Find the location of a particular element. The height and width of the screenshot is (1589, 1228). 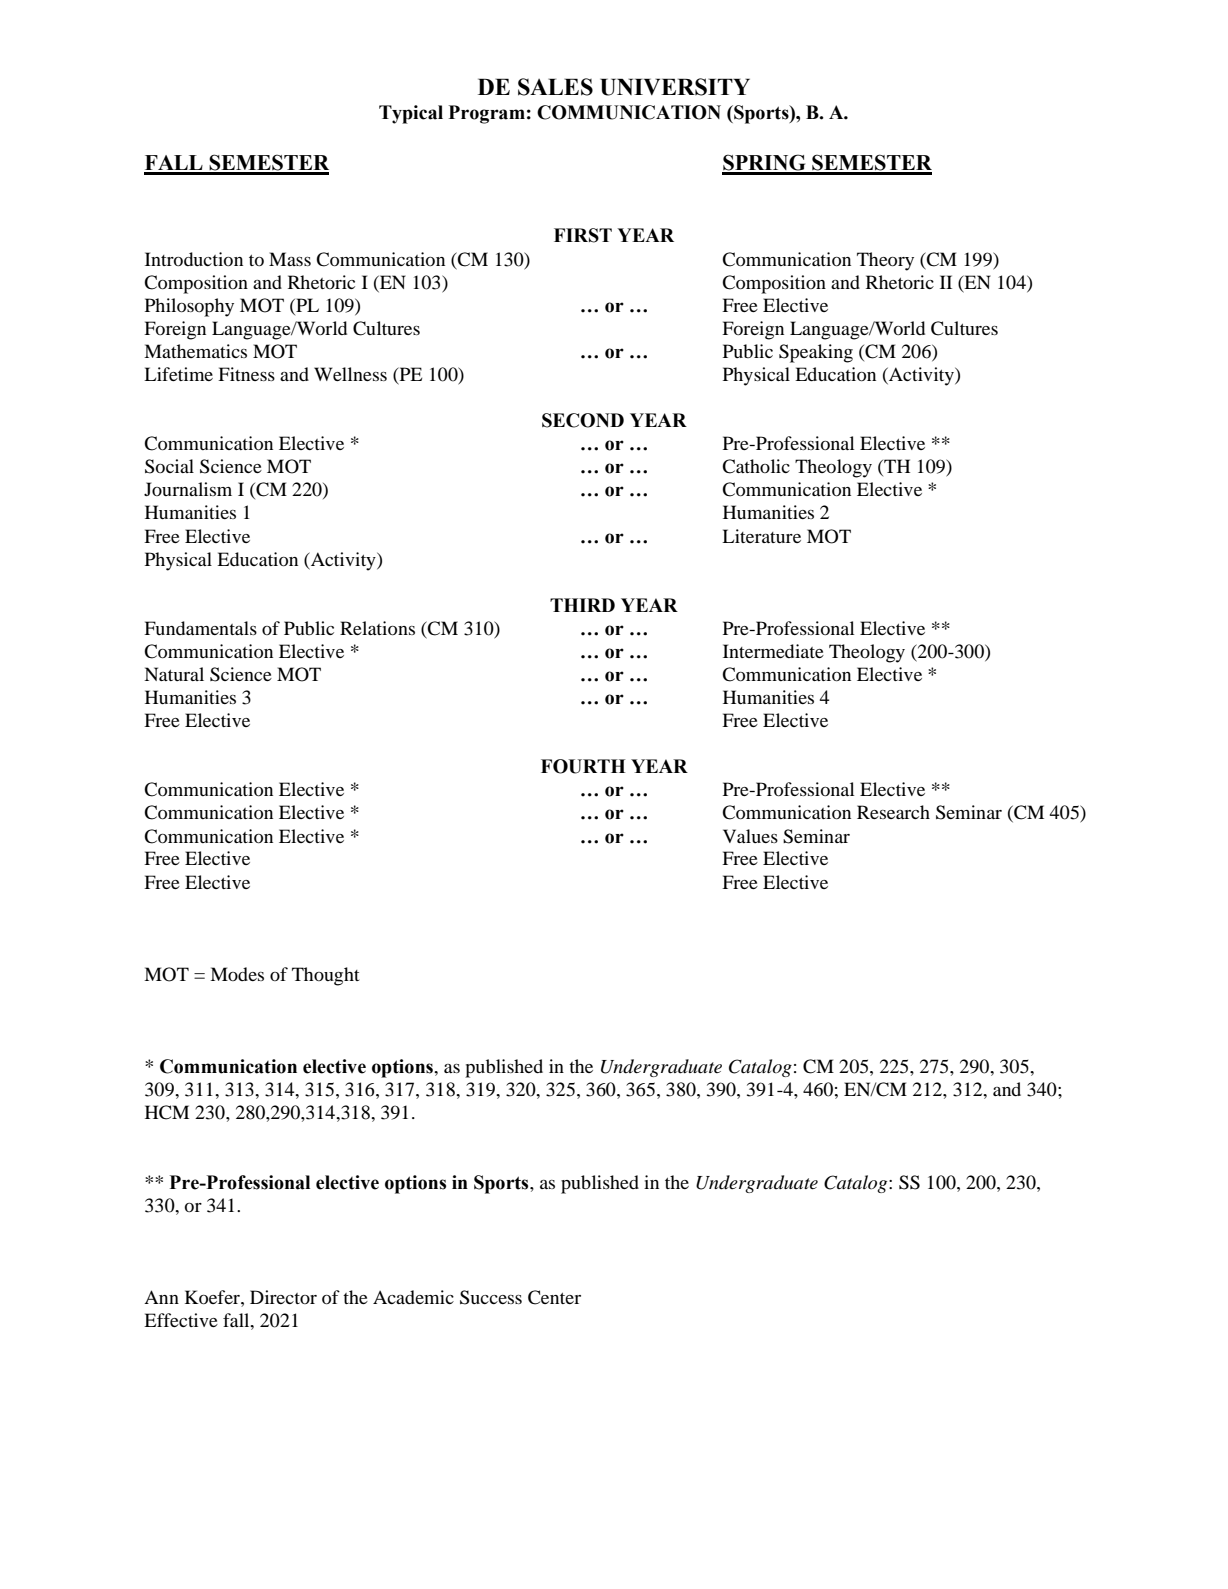

Speaking is located at coordinates (816, 353).
